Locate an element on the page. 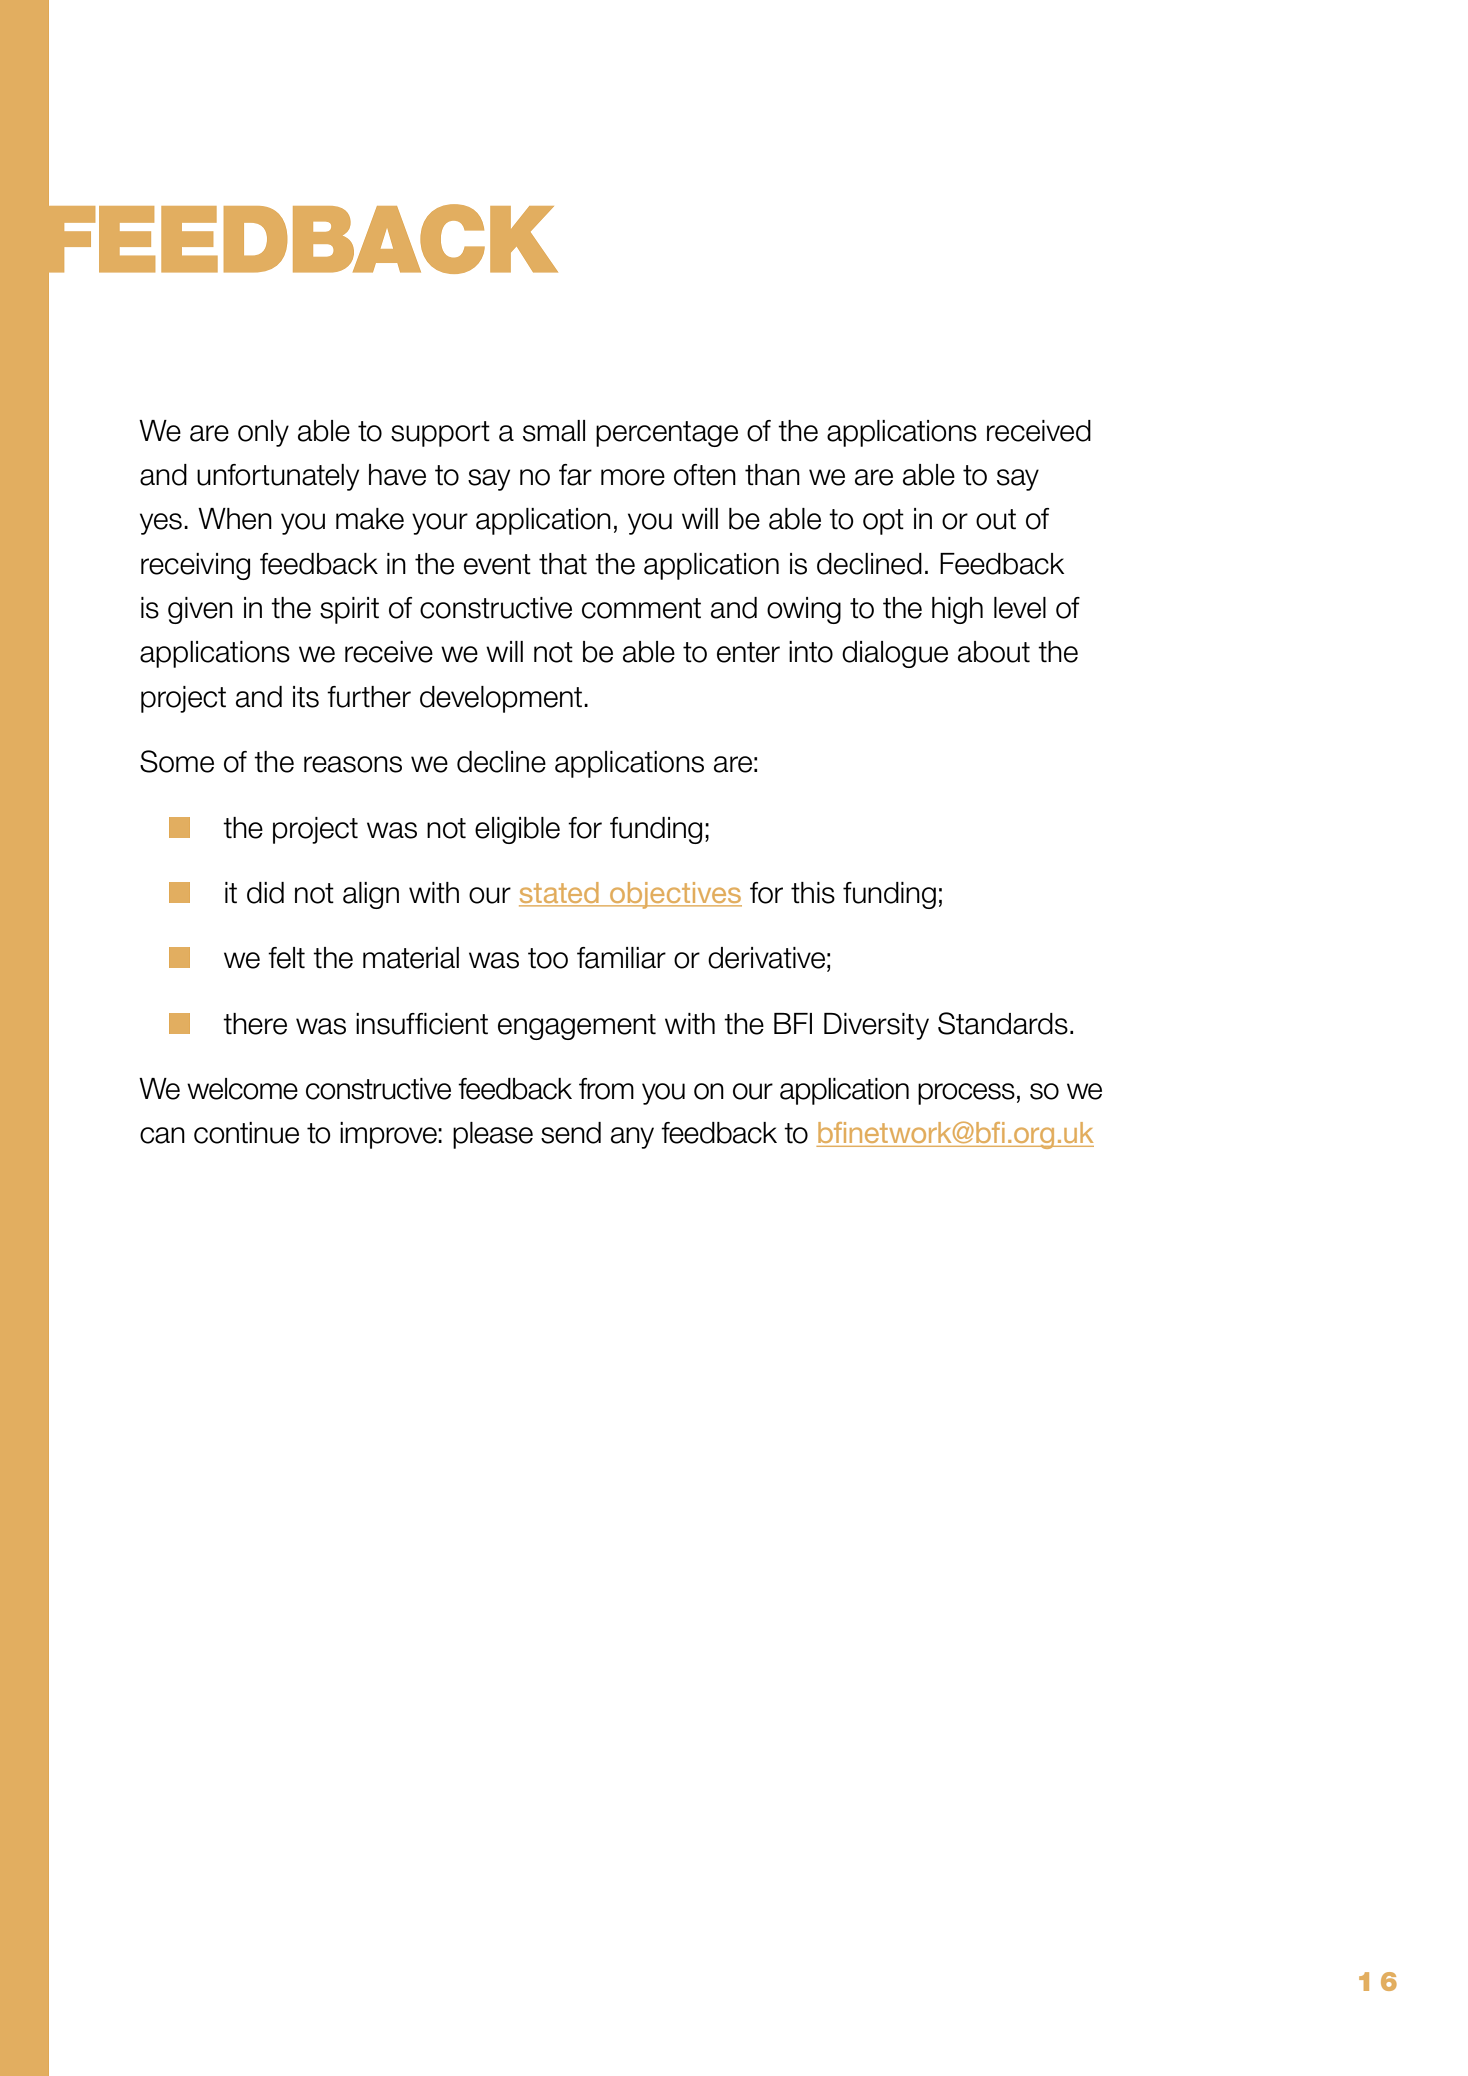  this is located at coordinates (813, 893).
